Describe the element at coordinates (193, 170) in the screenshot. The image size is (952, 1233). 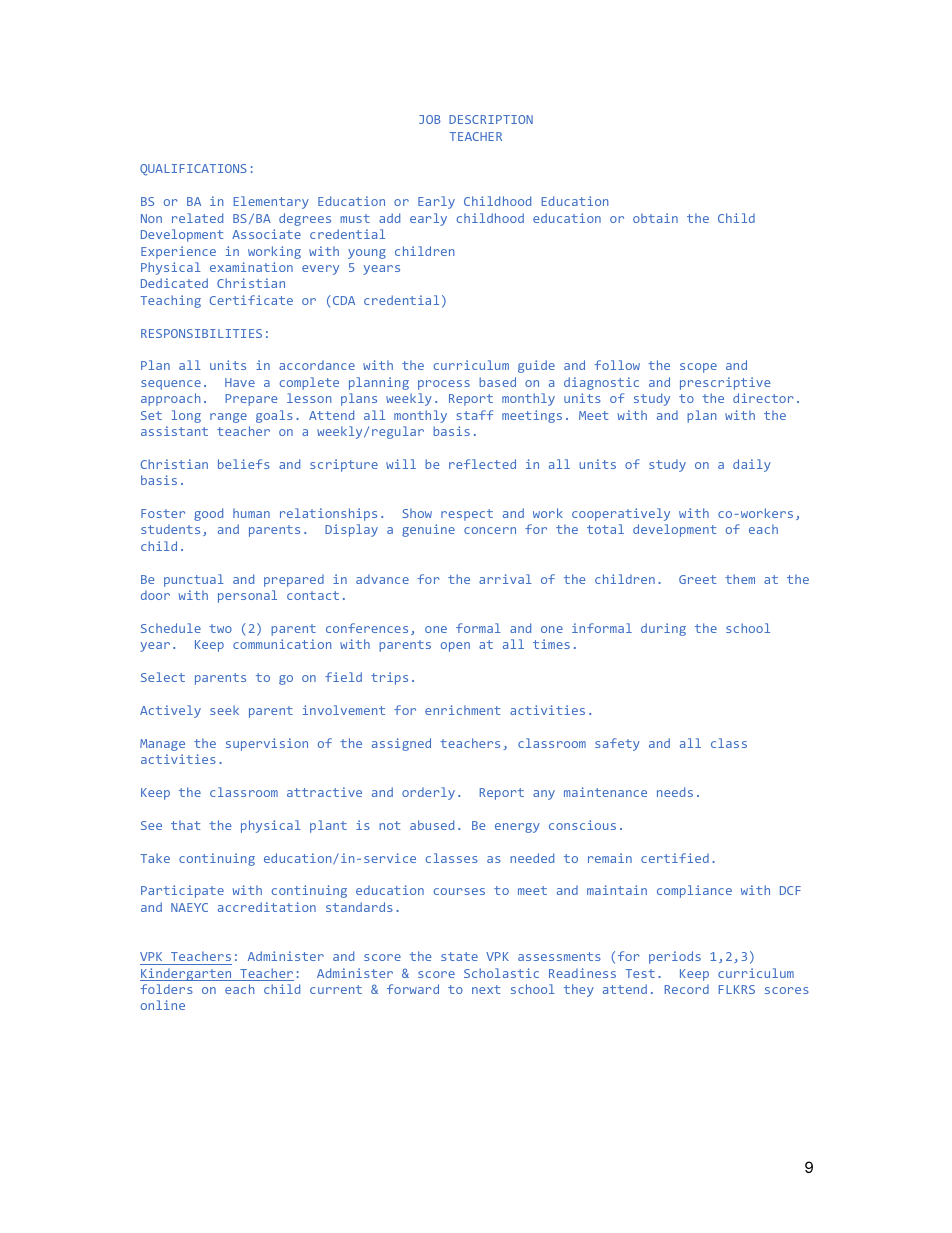
I see `QUALIFICATIONS` at that location.
